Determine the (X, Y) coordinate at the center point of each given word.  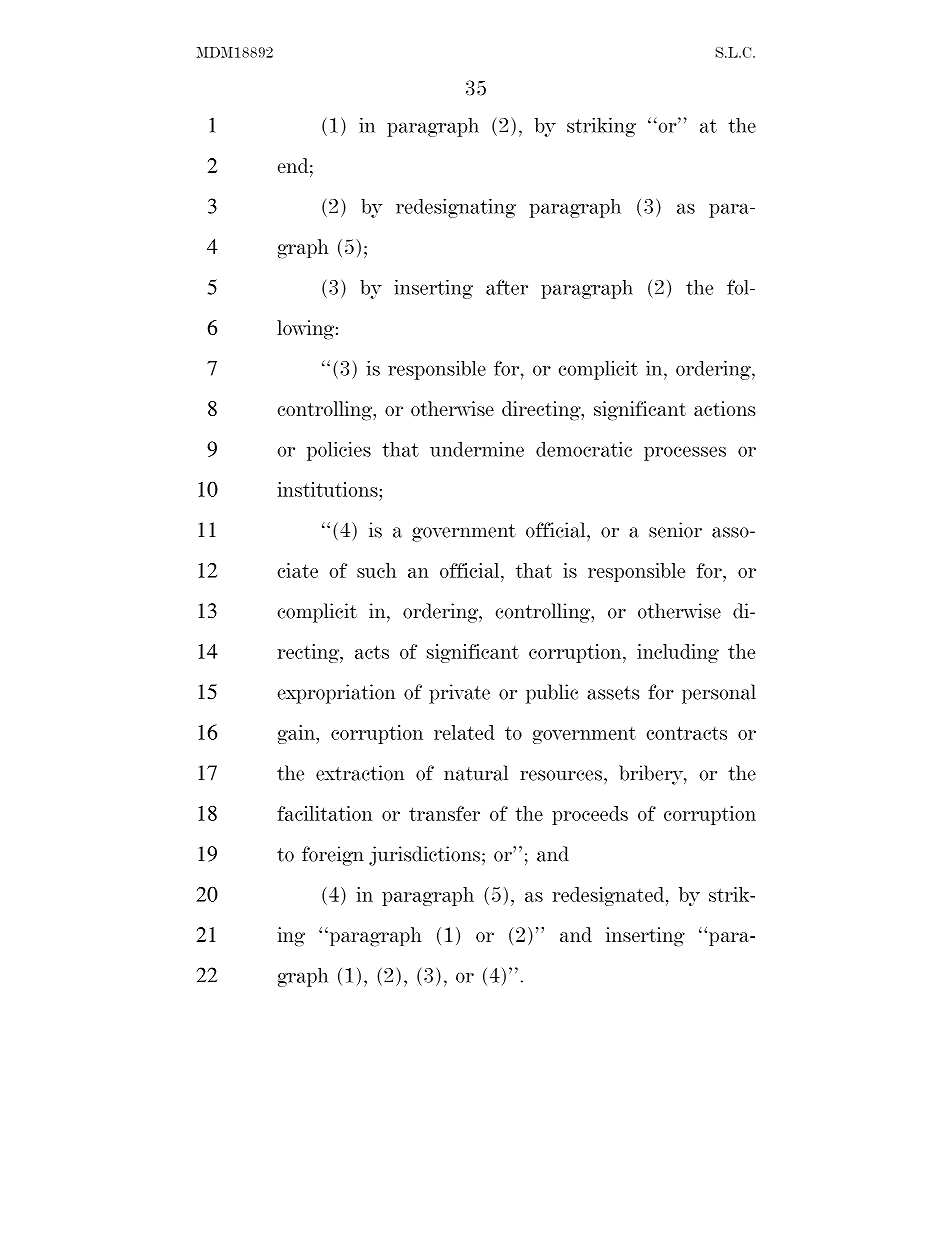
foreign (333, 856)
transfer (444, 813)
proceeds (590, 815)
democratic (584, 449)
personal (719, 694)
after (507, 287)
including (678, 653)
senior (675, 530)
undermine (477, 449)
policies (339, 451)
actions (725, 408)
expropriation (336, 694)
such (376, 570)
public (552, 694)
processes (685, 454)
